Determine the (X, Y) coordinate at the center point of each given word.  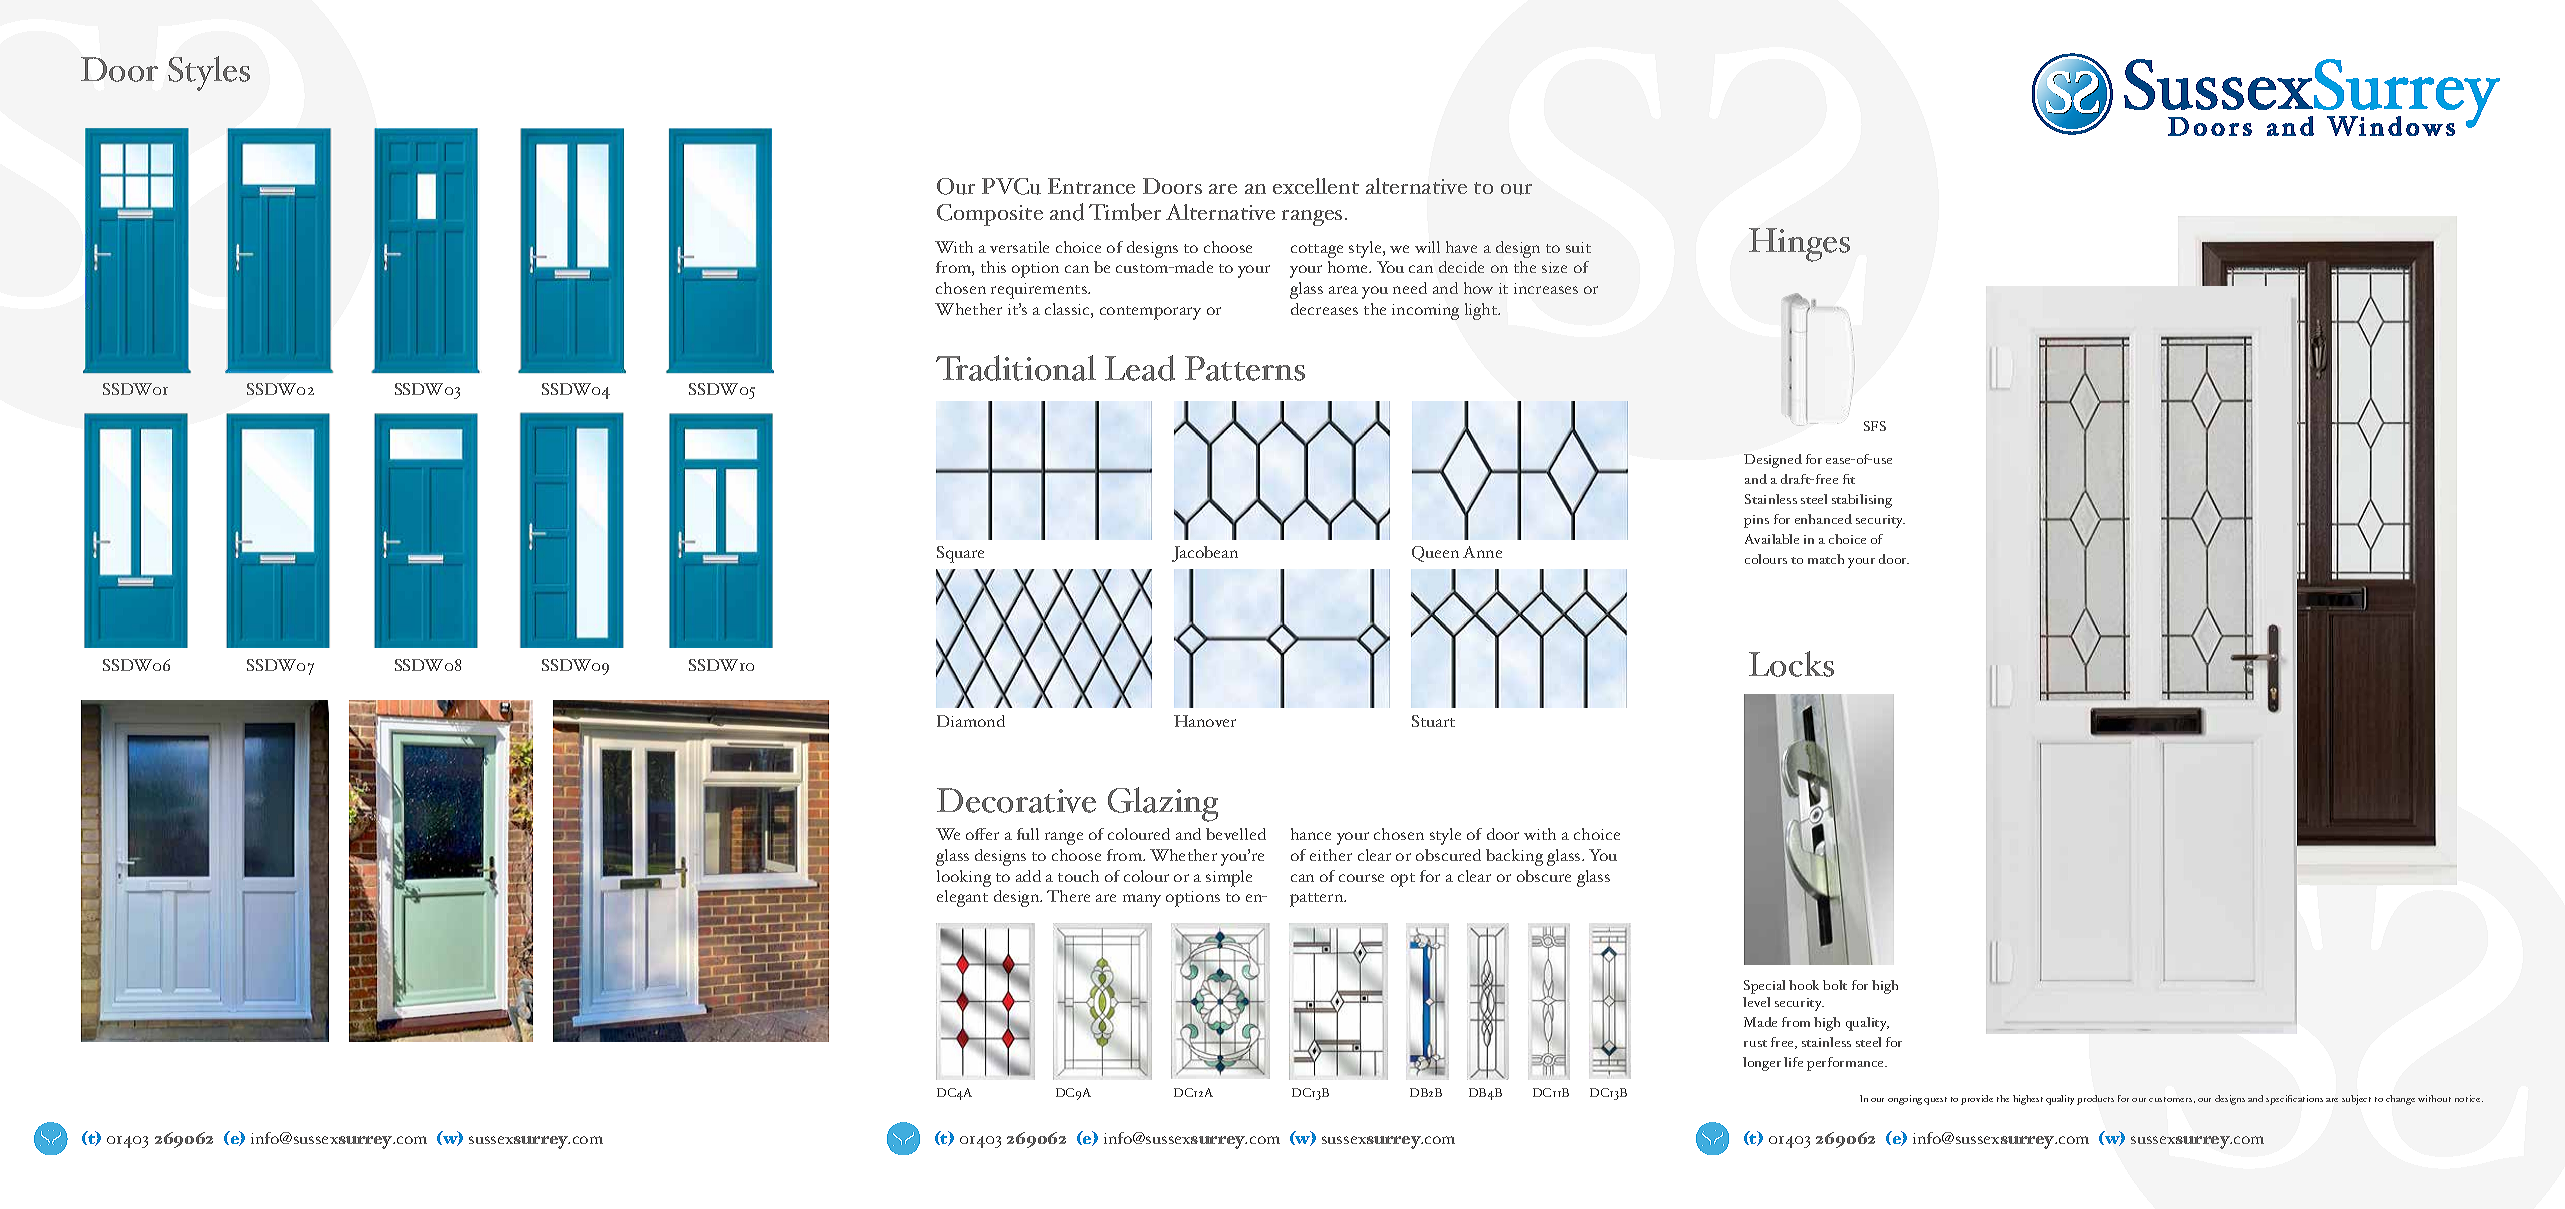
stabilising (1862, 501)
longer (1762, 1064)
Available (1772, 539)
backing (1514, 857)
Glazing (1163, 804)
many (1142, 900)
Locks (1791, 664)
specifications (2294, 1100)
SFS (1875, 426)
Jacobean (1205, 554)
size (1554, 267)
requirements (1040, 291)
